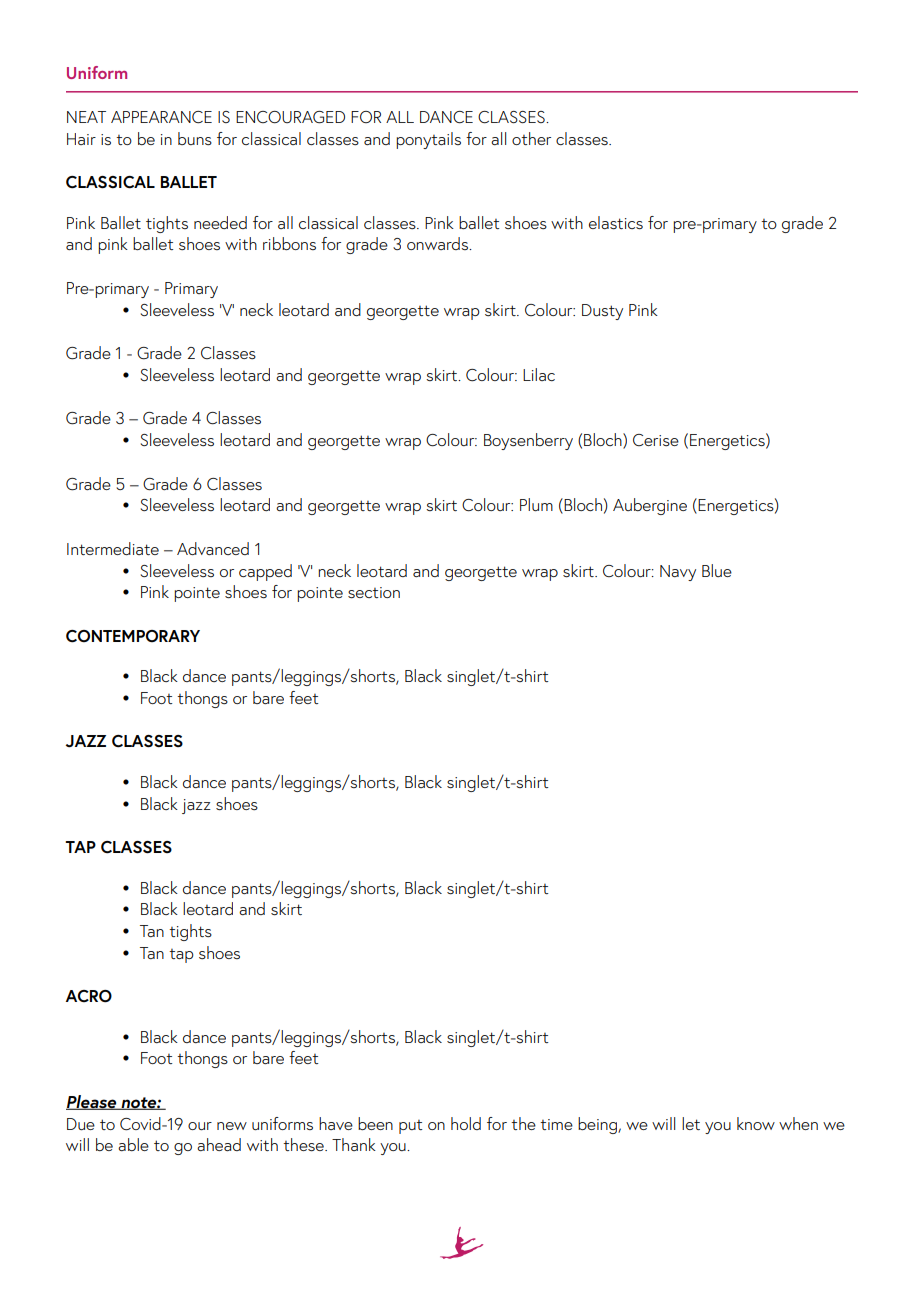  What do you see at coordinates (466, 1123) in the page?
I see `hold` at bounding box center [466, 1123].
